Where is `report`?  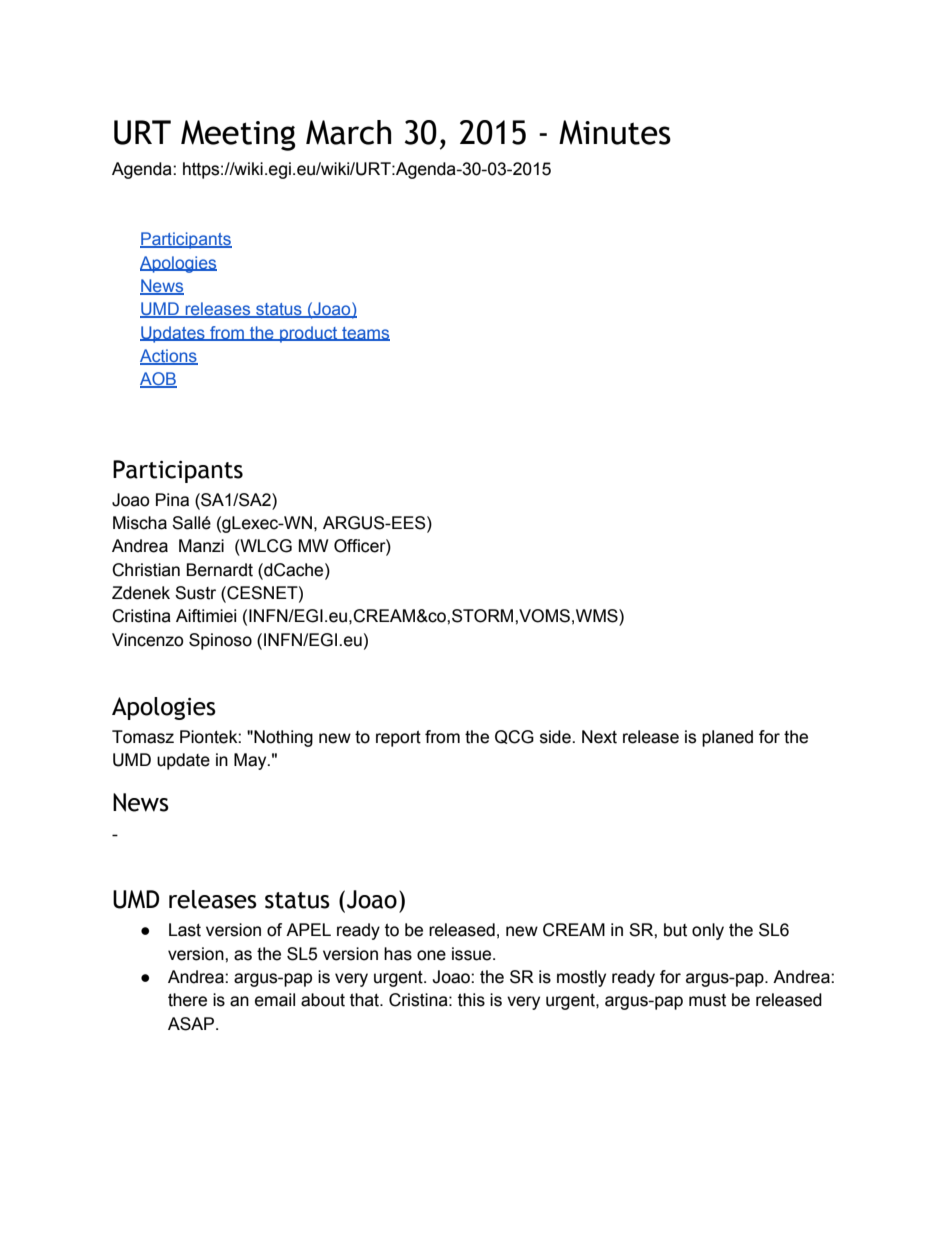 report is located at coordinates (398, 739).
